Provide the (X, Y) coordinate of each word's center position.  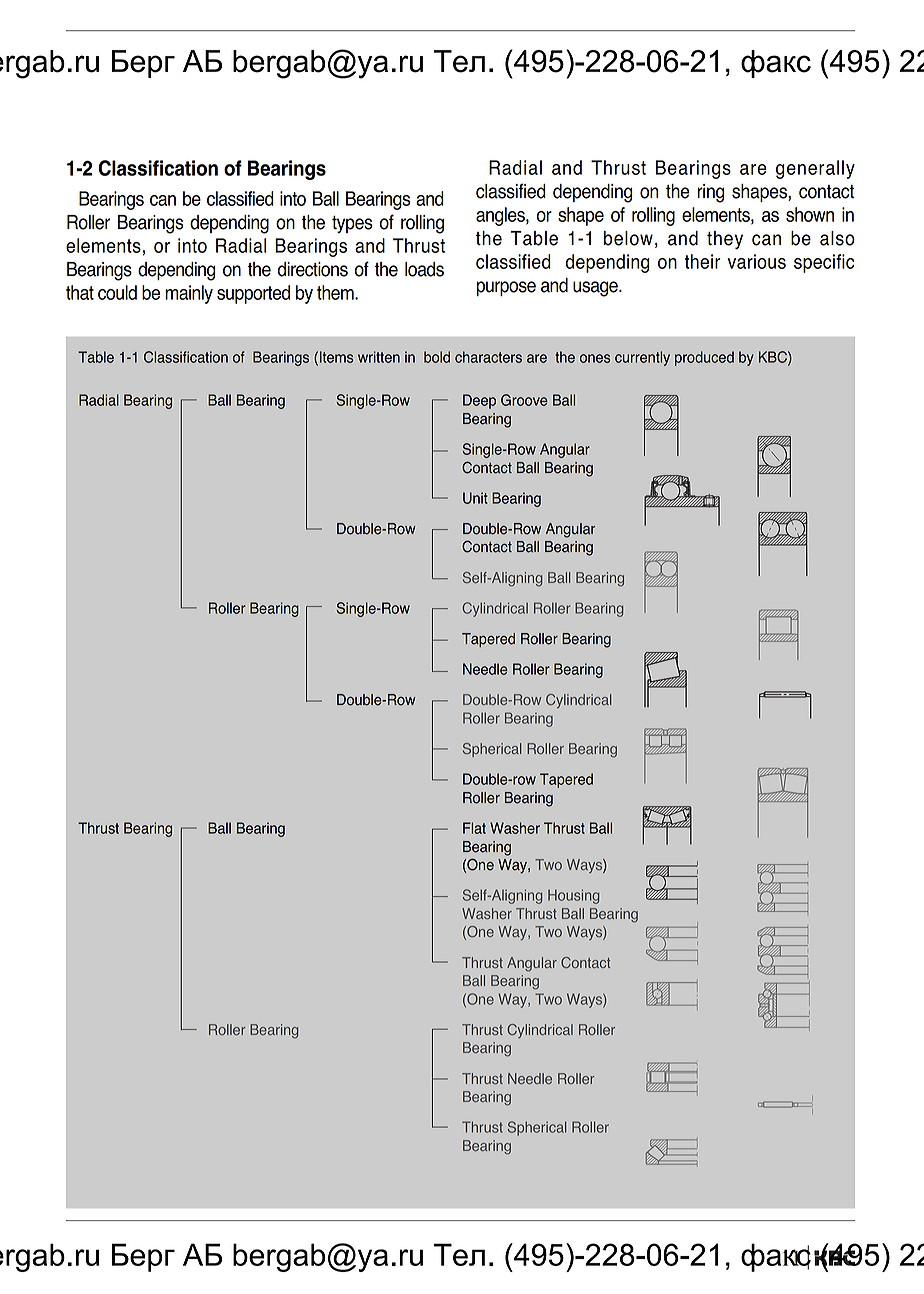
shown (810, 214)
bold (437, 357)
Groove (524, 400)
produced (704, 358)
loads (424, 269)
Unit (475, 498)
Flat (474, 828)
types (352, 225)
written (379, 357)
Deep (479, 401)
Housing (573, 896)
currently (642, 358)
